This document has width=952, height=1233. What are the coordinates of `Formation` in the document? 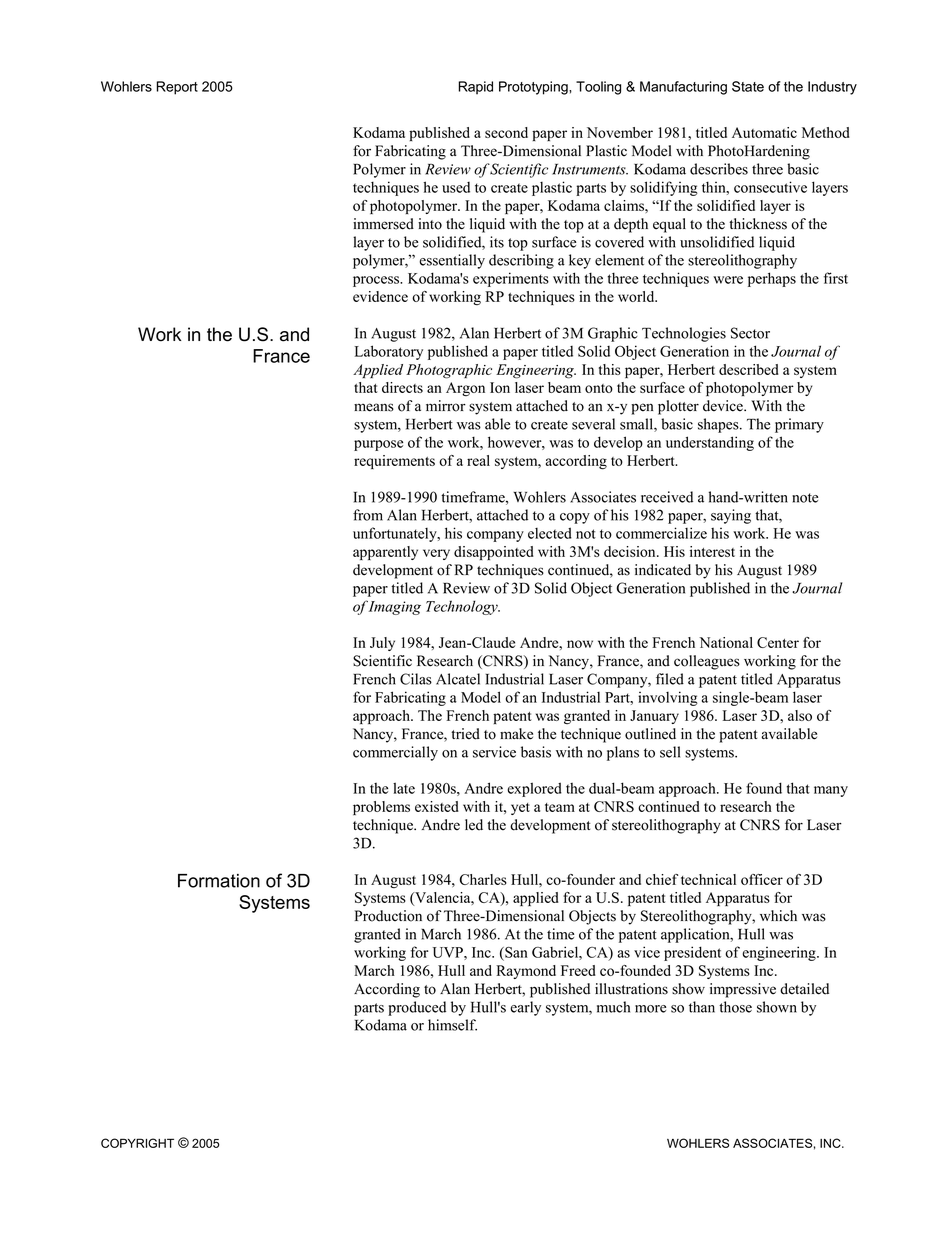 It's located at (219, 881).
